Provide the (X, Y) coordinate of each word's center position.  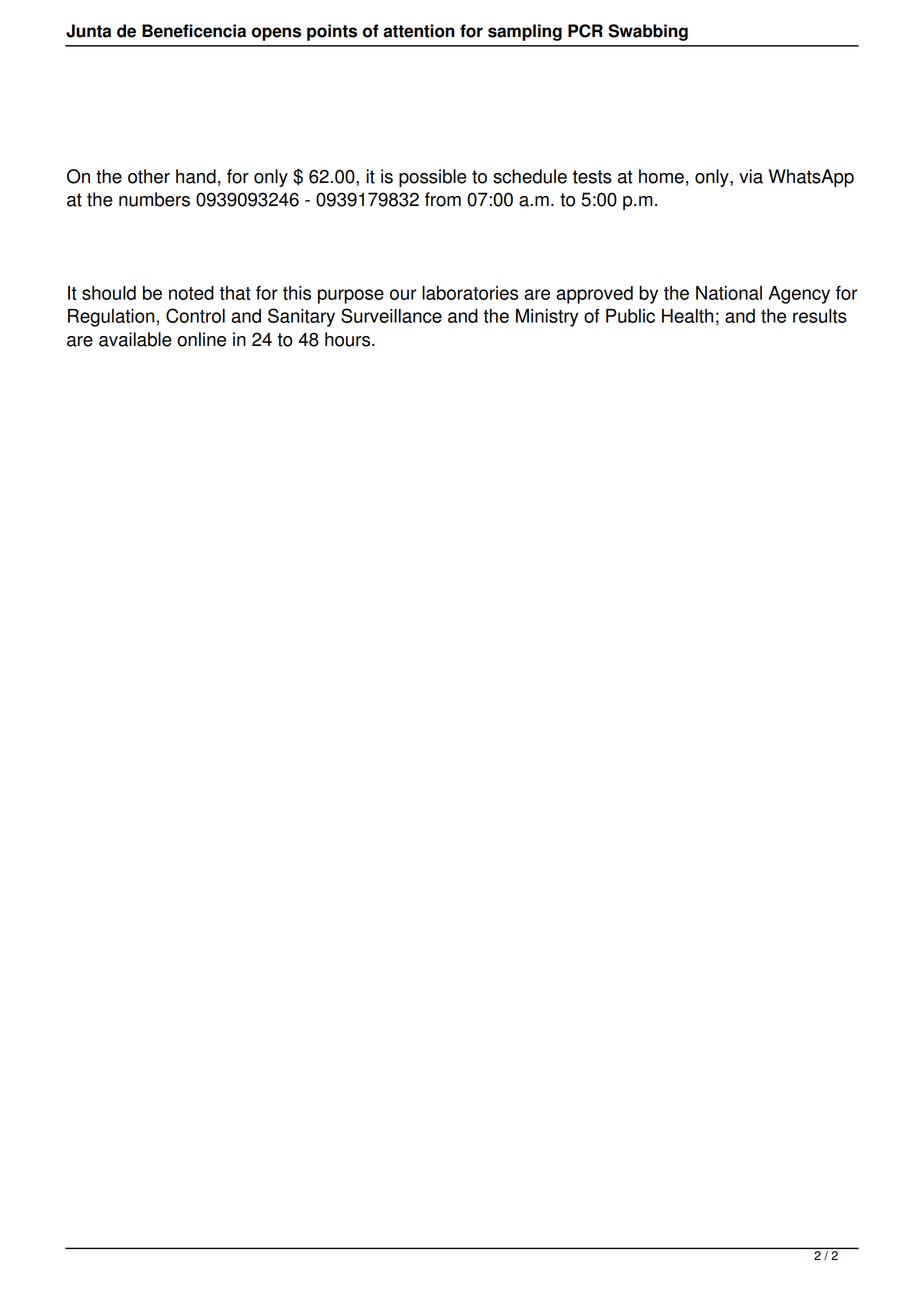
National (729, 293)
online (201, 339)
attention (419, 31)
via (751, 176)
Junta (88, 31)
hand (196, 176)
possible (433, 178)
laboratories (470, 293)
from (443, 199)
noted (191, 293)
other (149, 176)
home (661, 176)
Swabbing (648, 32)
